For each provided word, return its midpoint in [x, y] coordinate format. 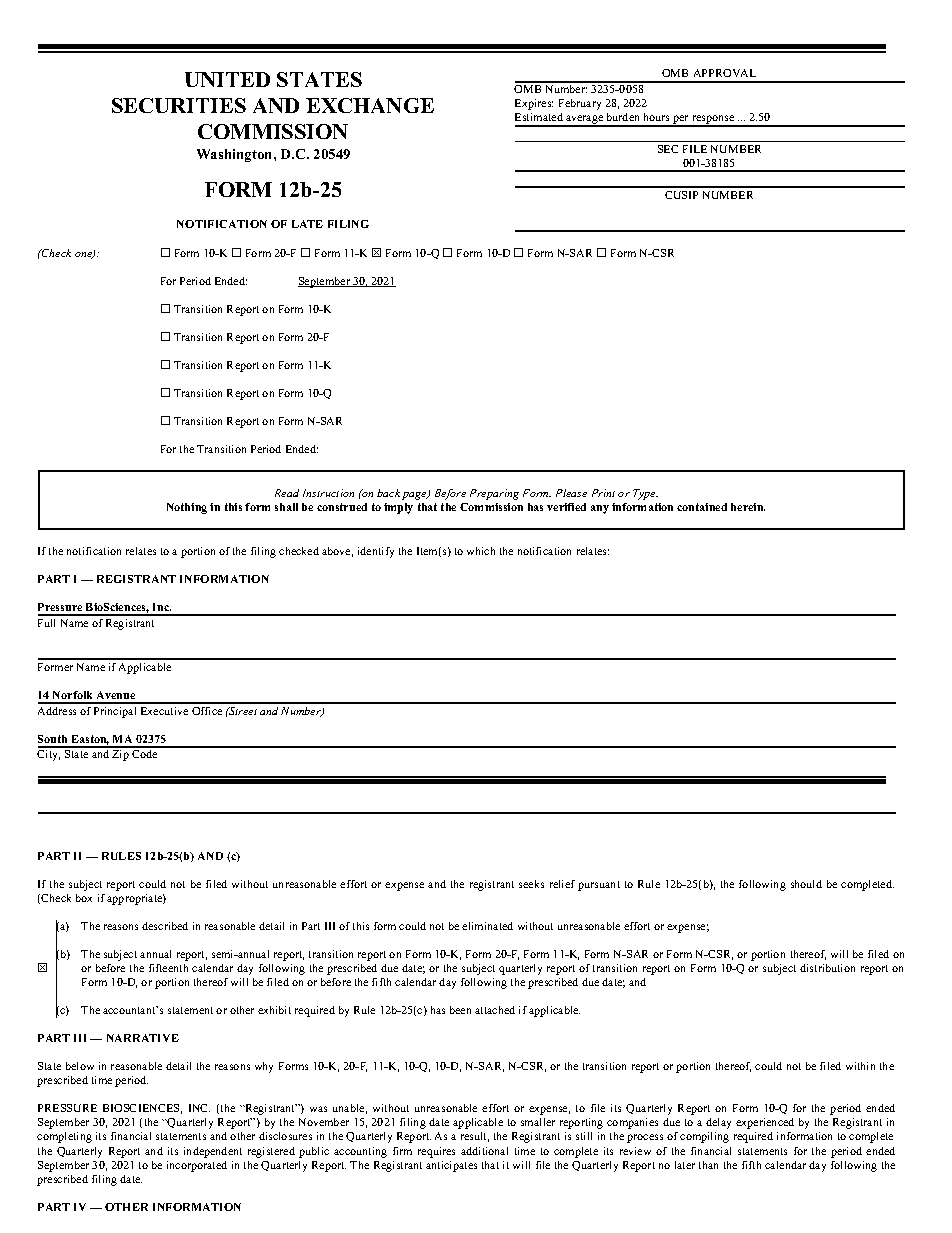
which [481, 551]
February [580, 104]
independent [213, 1152]
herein [748, 507]
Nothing [187, 508]
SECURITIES [179, 105]
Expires [534, 104]
